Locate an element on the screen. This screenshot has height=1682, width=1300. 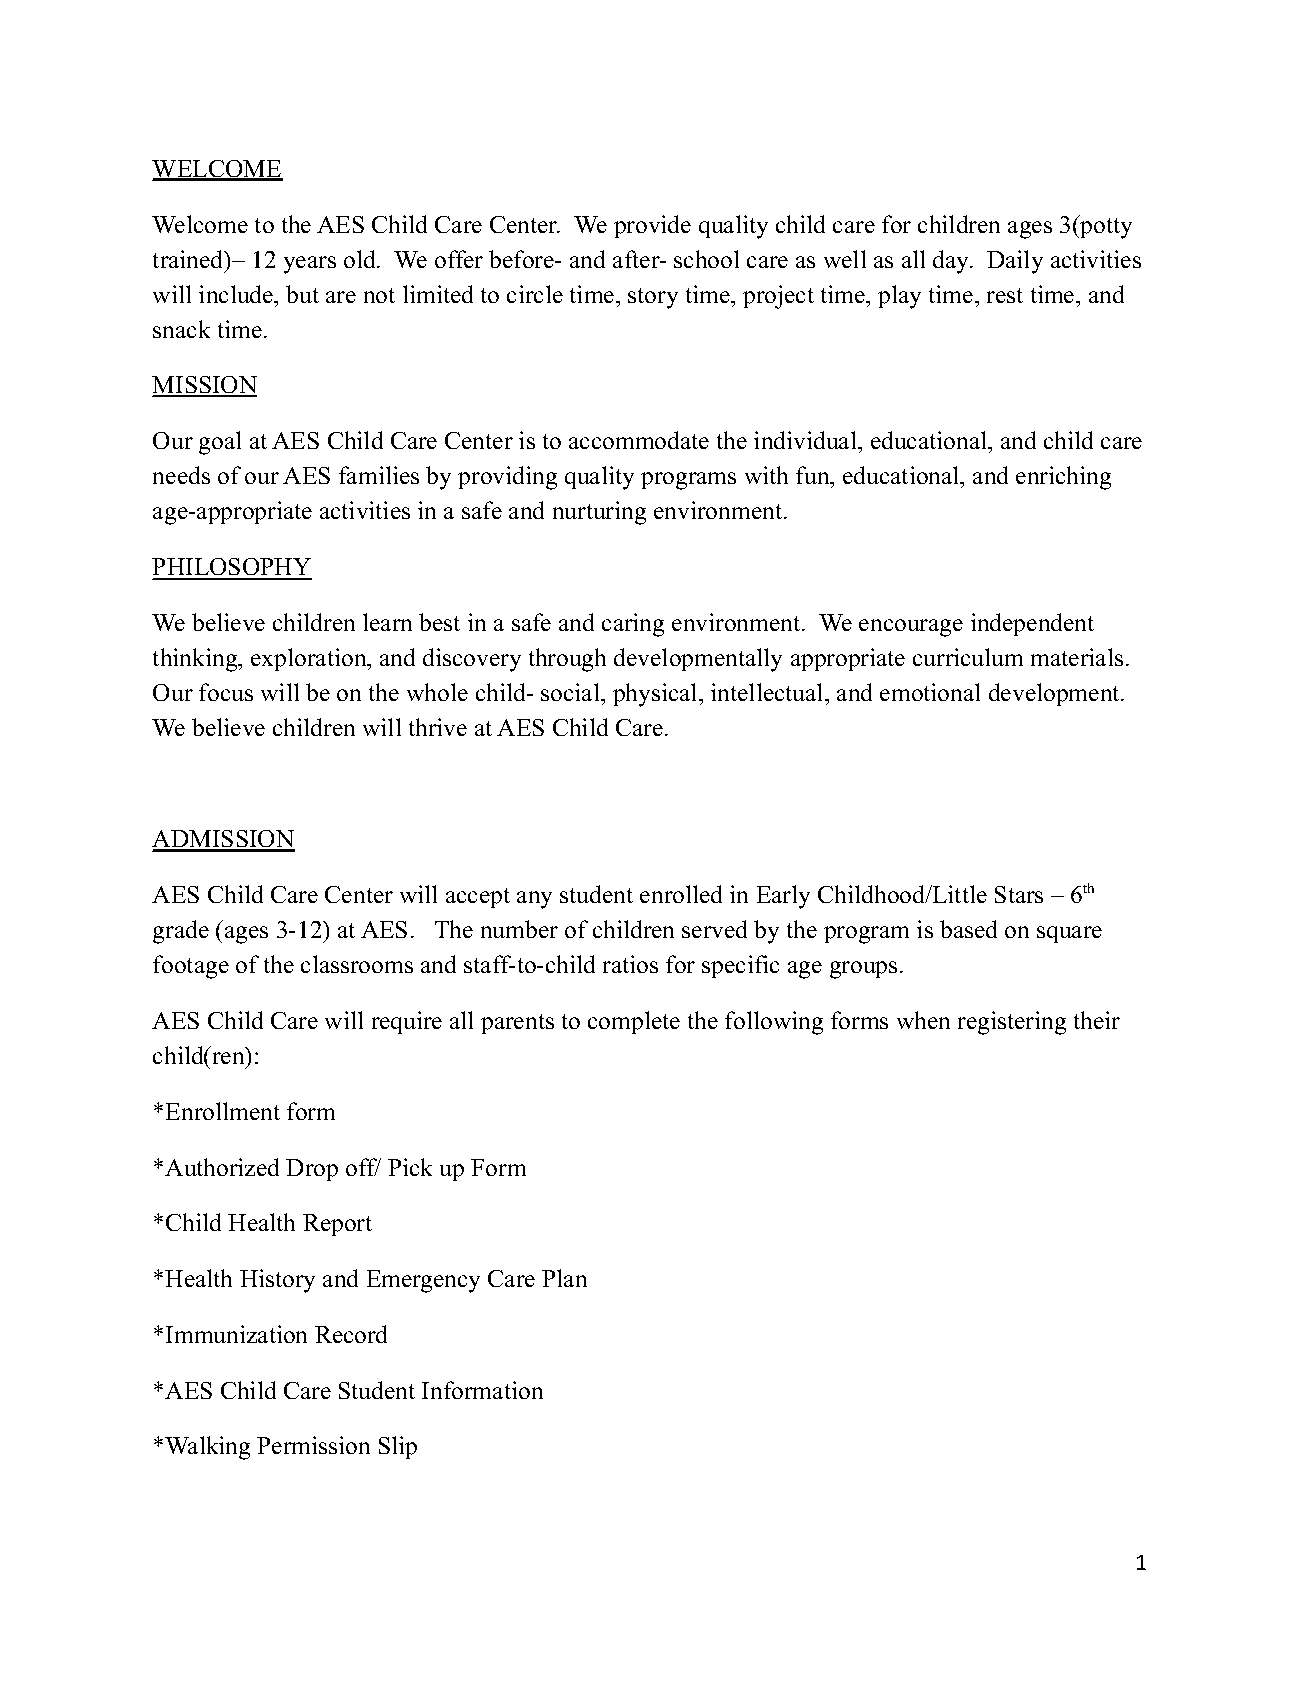
Walking is located at coordinates (207, 1448).
